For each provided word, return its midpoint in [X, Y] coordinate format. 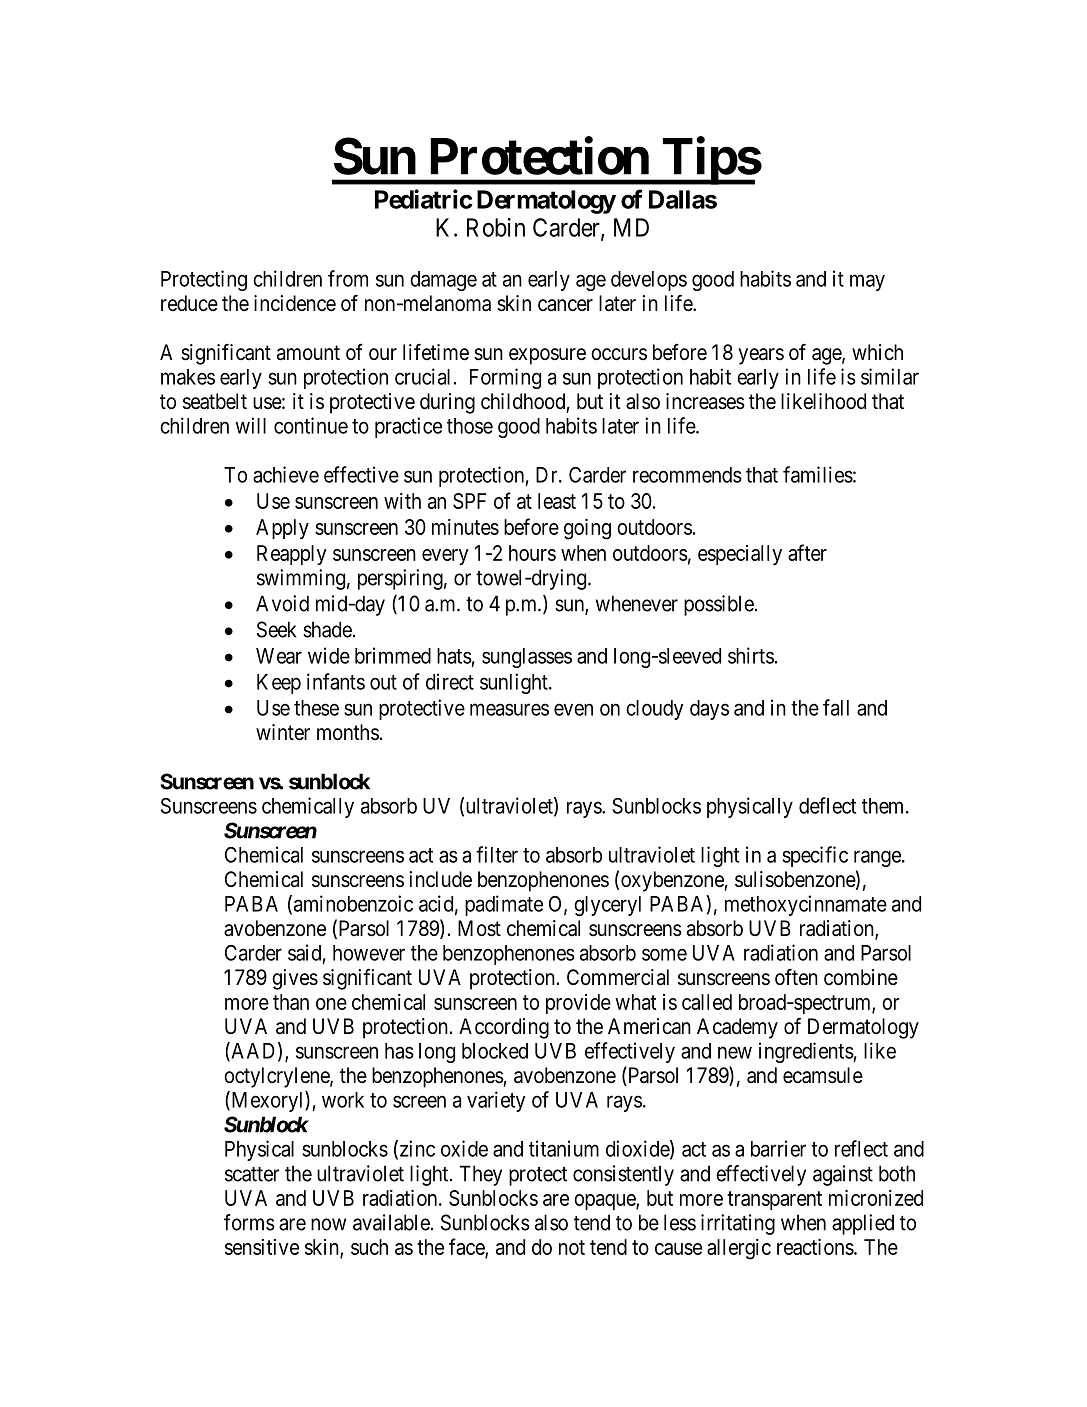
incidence [295, 303]
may [867, 282]
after [807, 552]
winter [283, 732]
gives [295, 979]
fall [836, 707]
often [796, 977]
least [557, 501]
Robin [496, 227]
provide [578, 1004]
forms [249, 1222]
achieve [286, 474]
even [573, 709]
